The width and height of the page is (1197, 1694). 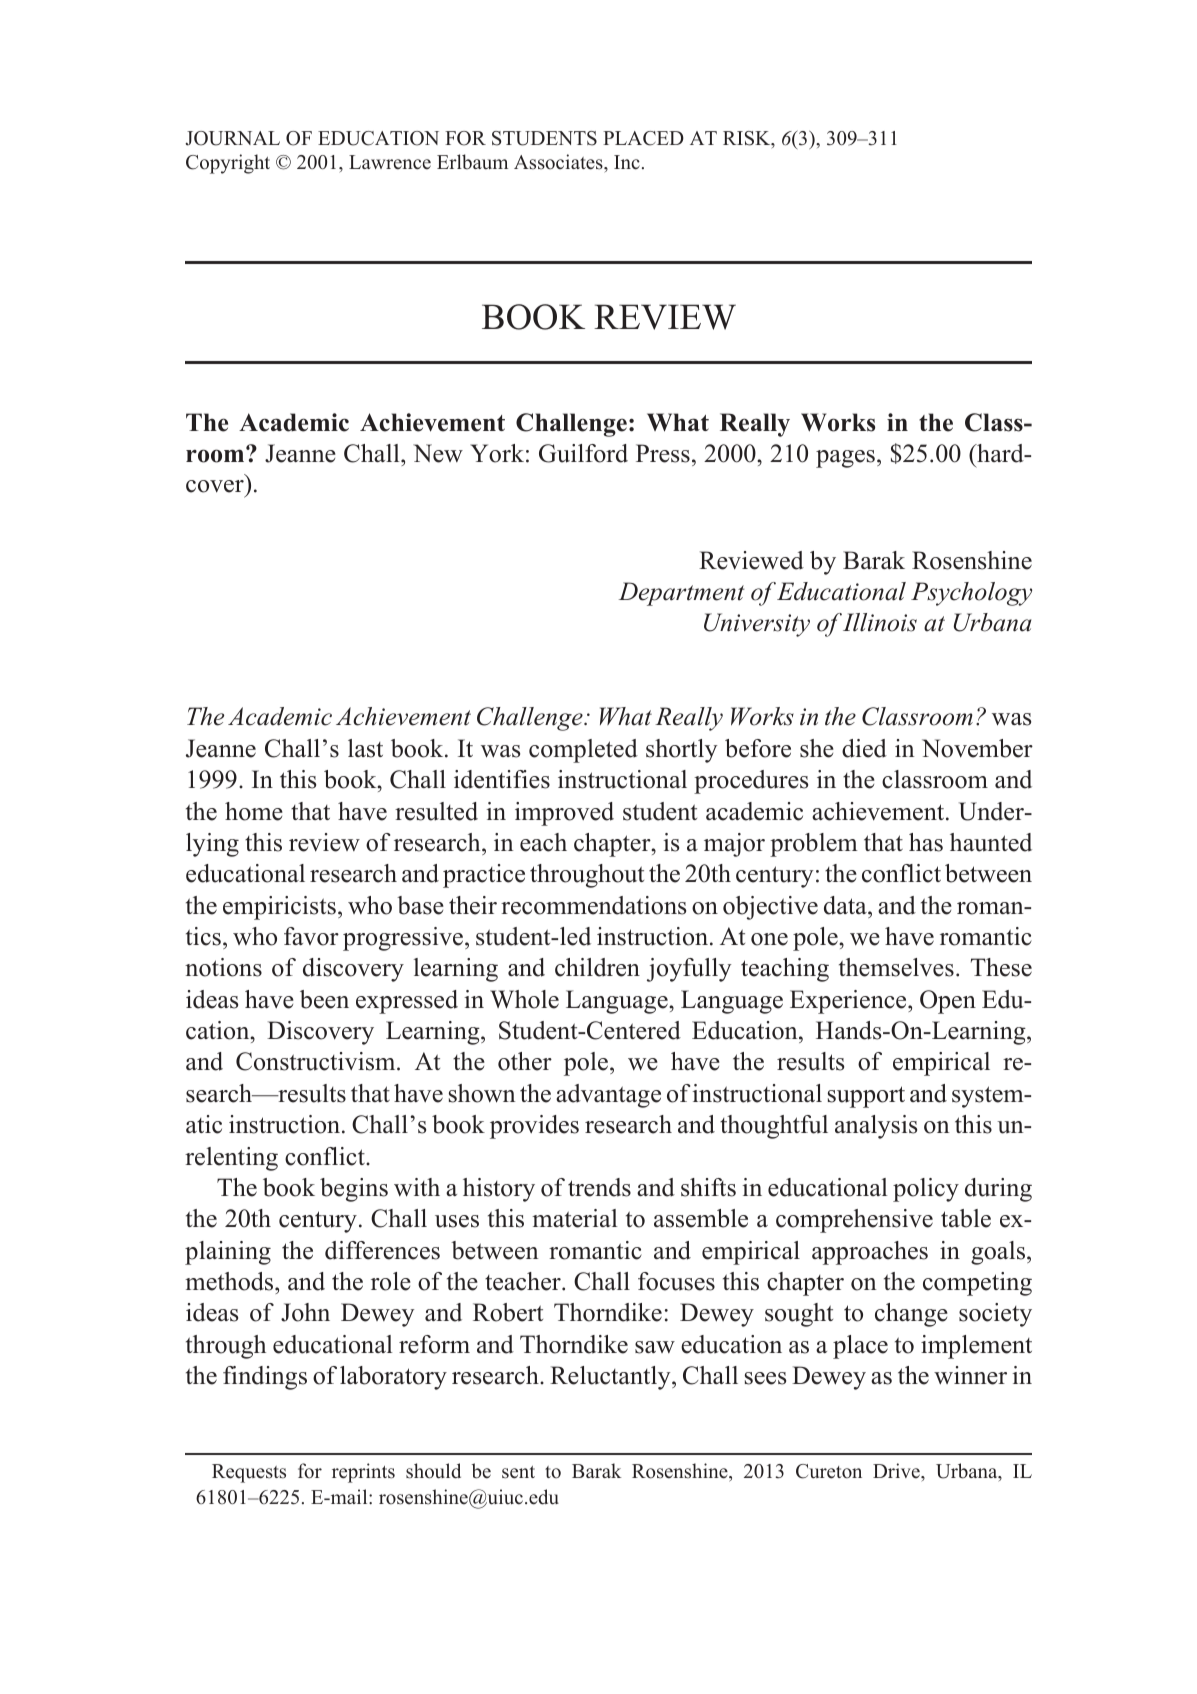 I want to click on Inc, so click(x=627, y=162).
